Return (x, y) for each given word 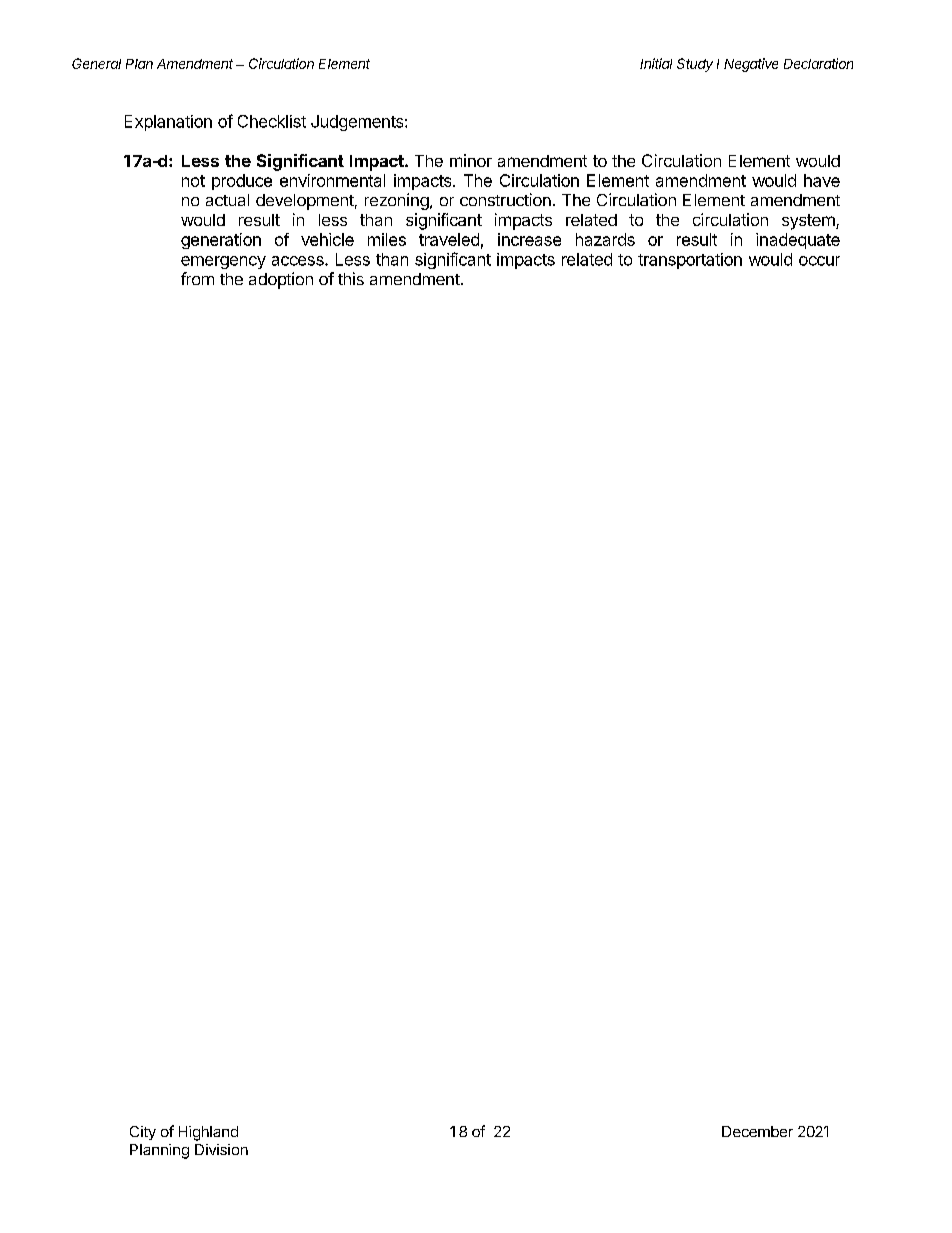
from (197, 278)
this (351, 278)
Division (221, 1149)
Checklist (272, 121)
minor (471, 160)
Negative (751, 65)
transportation (690, 261)
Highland (208, 1133)
